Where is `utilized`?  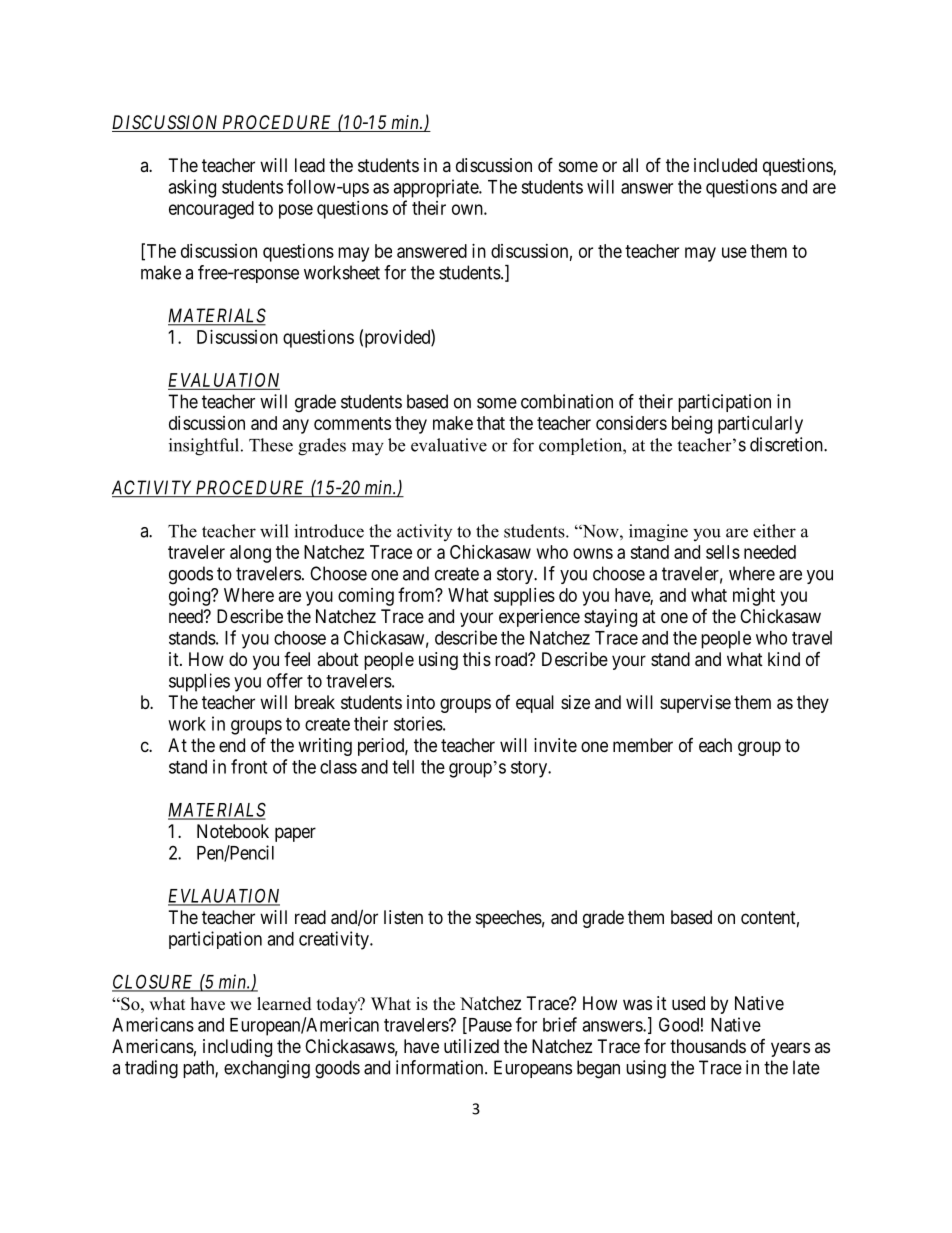 utilized is located at coordinates (471, 1046).
